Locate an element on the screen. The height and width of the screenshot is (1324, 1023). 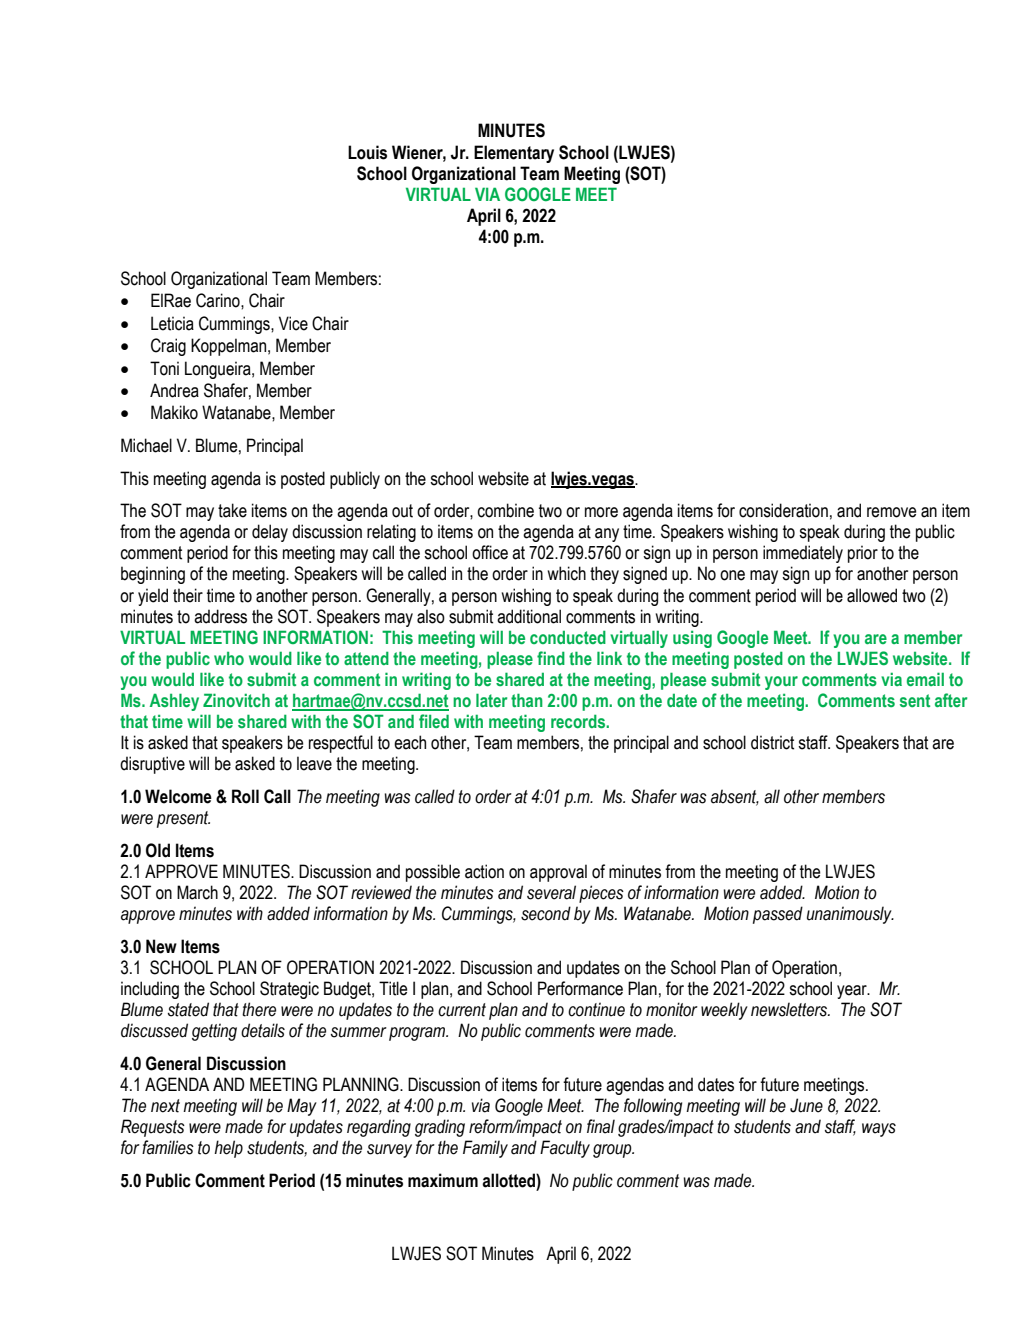
approval is located at coordinates (558, 873).
